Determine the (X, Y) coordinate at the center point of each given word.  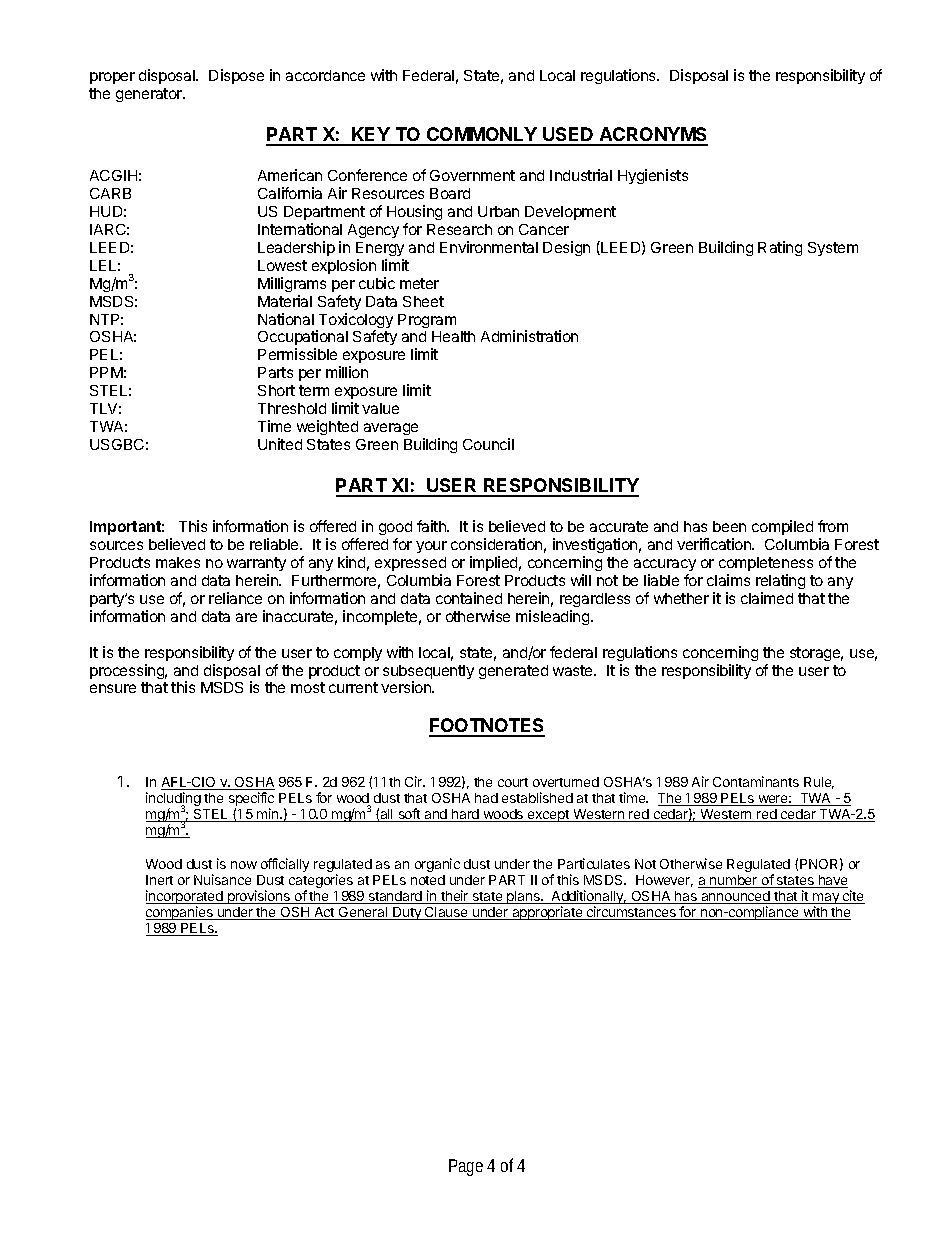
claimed (767, 598)
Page (466, 1167)
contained (469, 598)
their (455, 897)
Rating (780, 248)
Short (276, 390)
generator (150, 95)
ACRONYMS (652, 136)
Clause (446, 913)
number (734, 881)
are (246, 617)
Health (453, 336)
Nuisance (222, 879)
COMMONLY (482, 136)
